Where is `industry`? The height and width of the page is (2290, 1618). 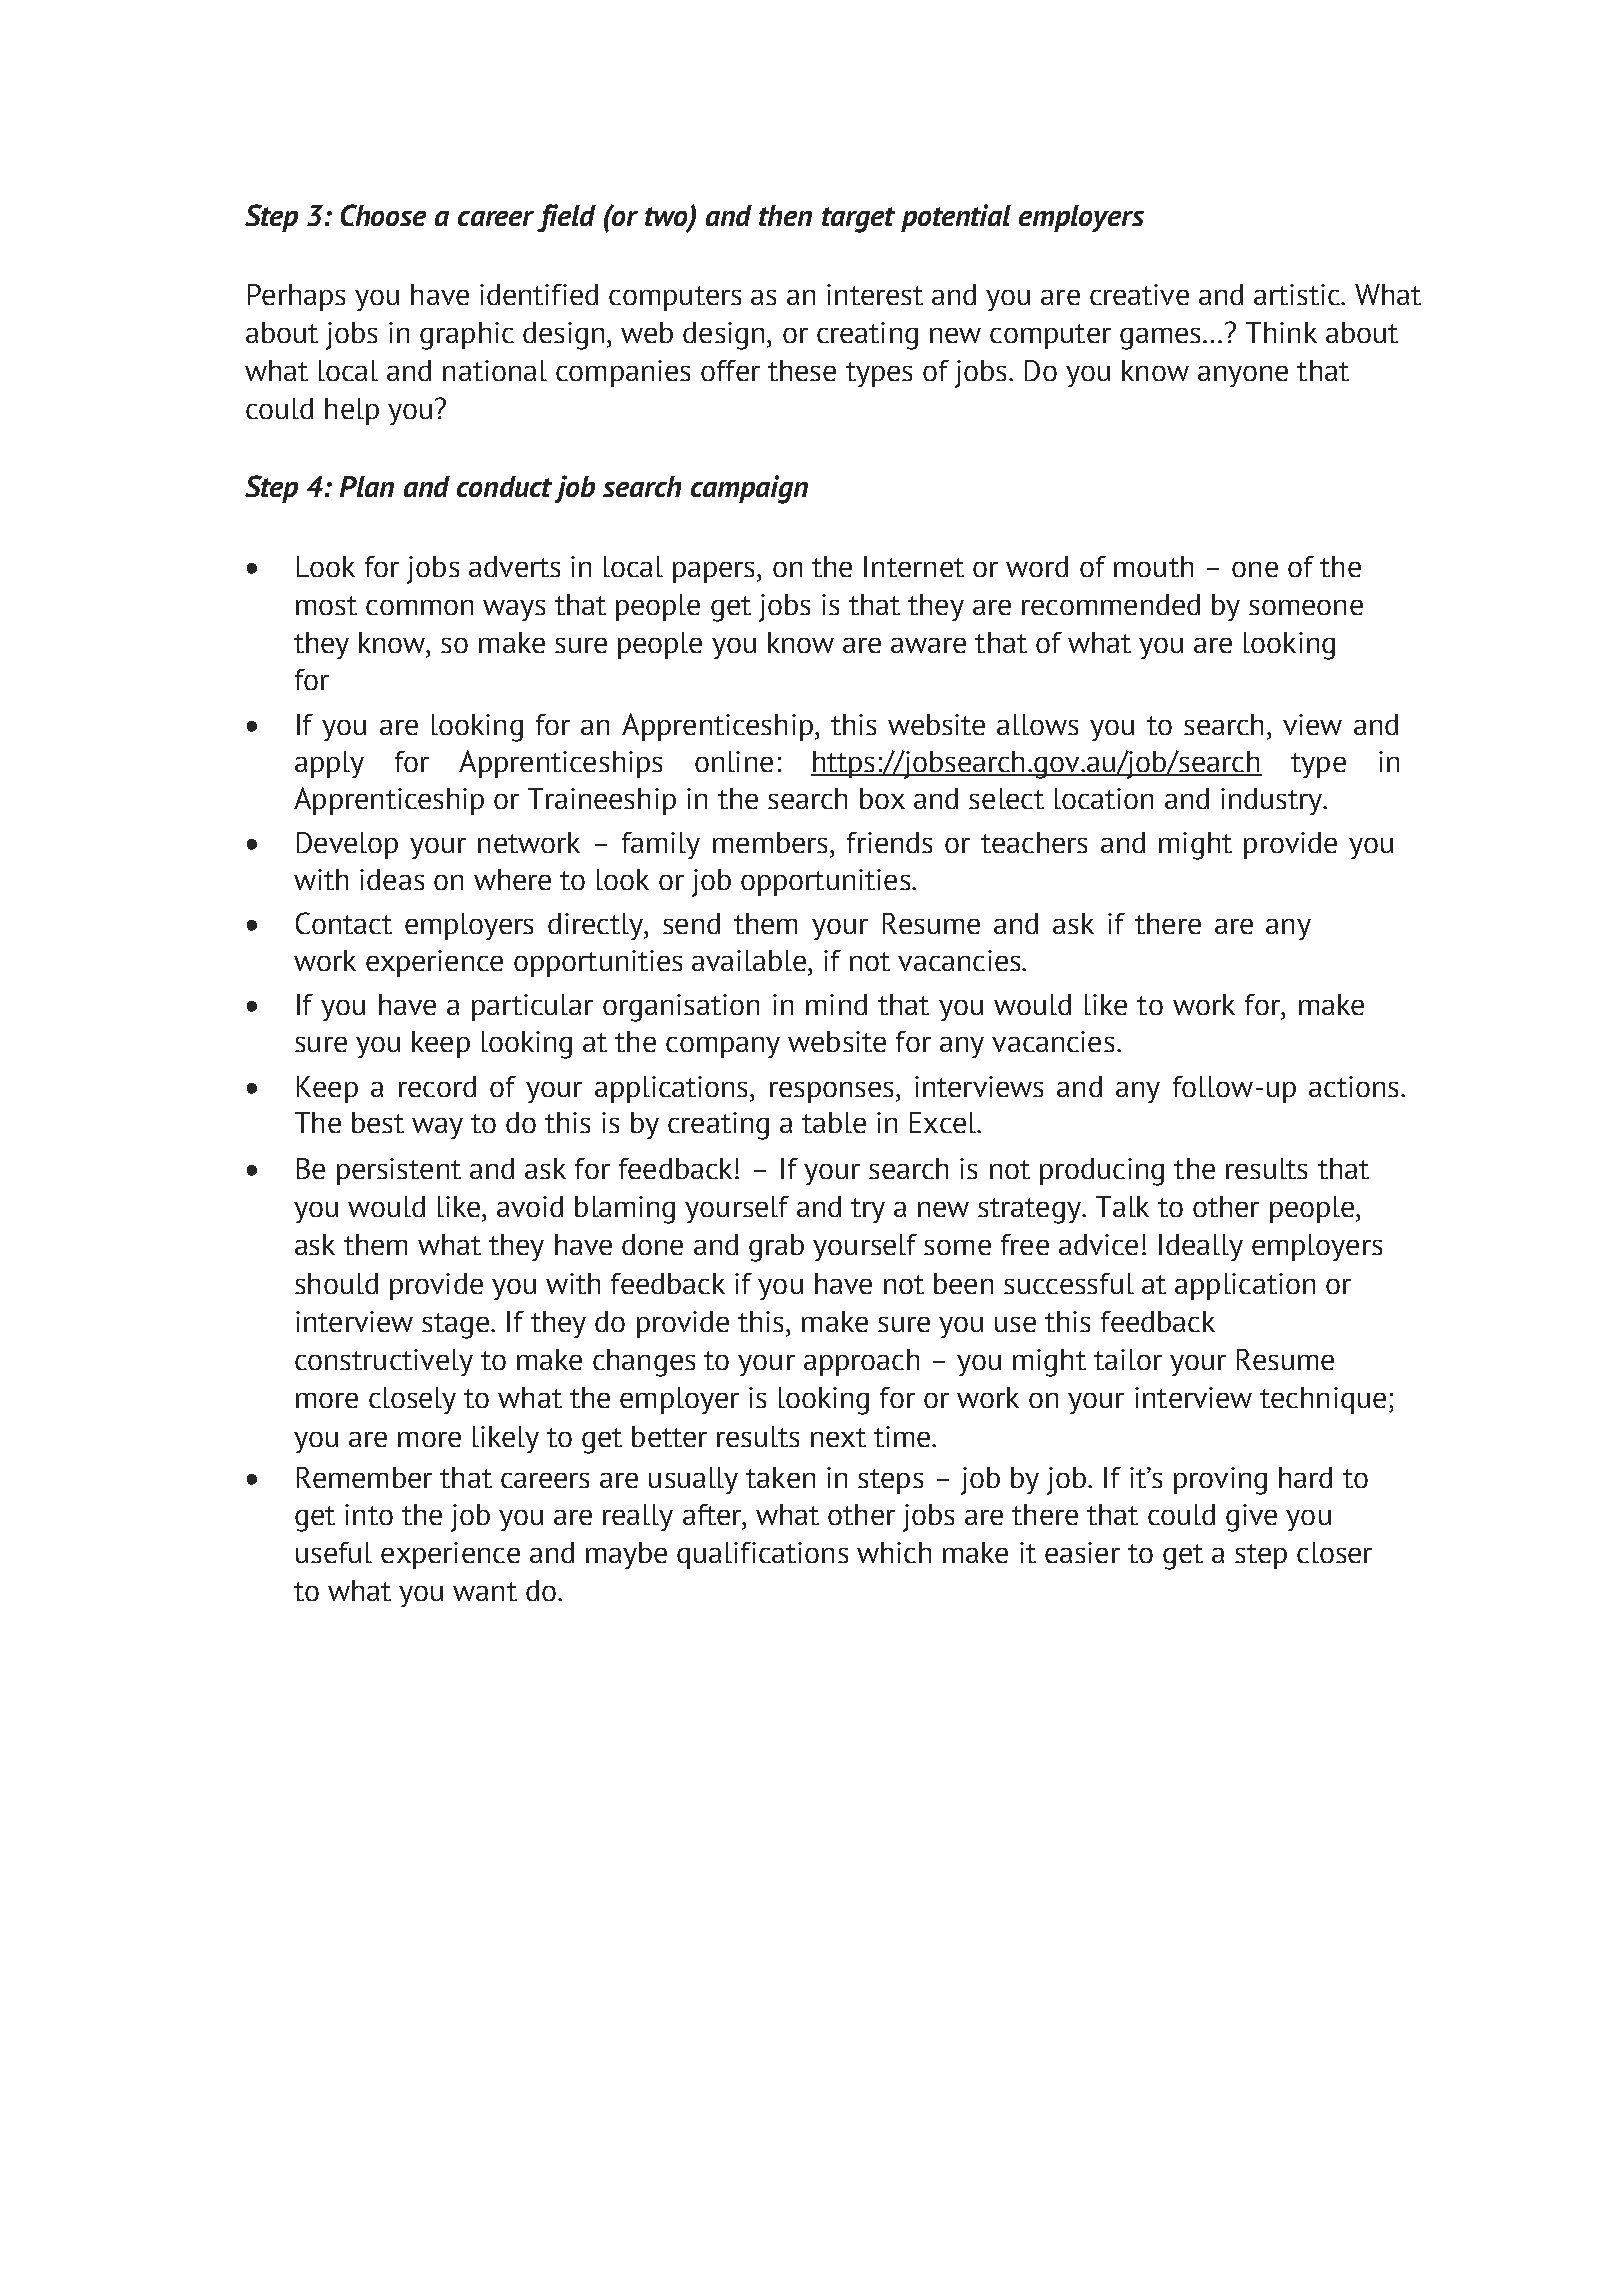 industry is located at coordinates (1272, 801).
